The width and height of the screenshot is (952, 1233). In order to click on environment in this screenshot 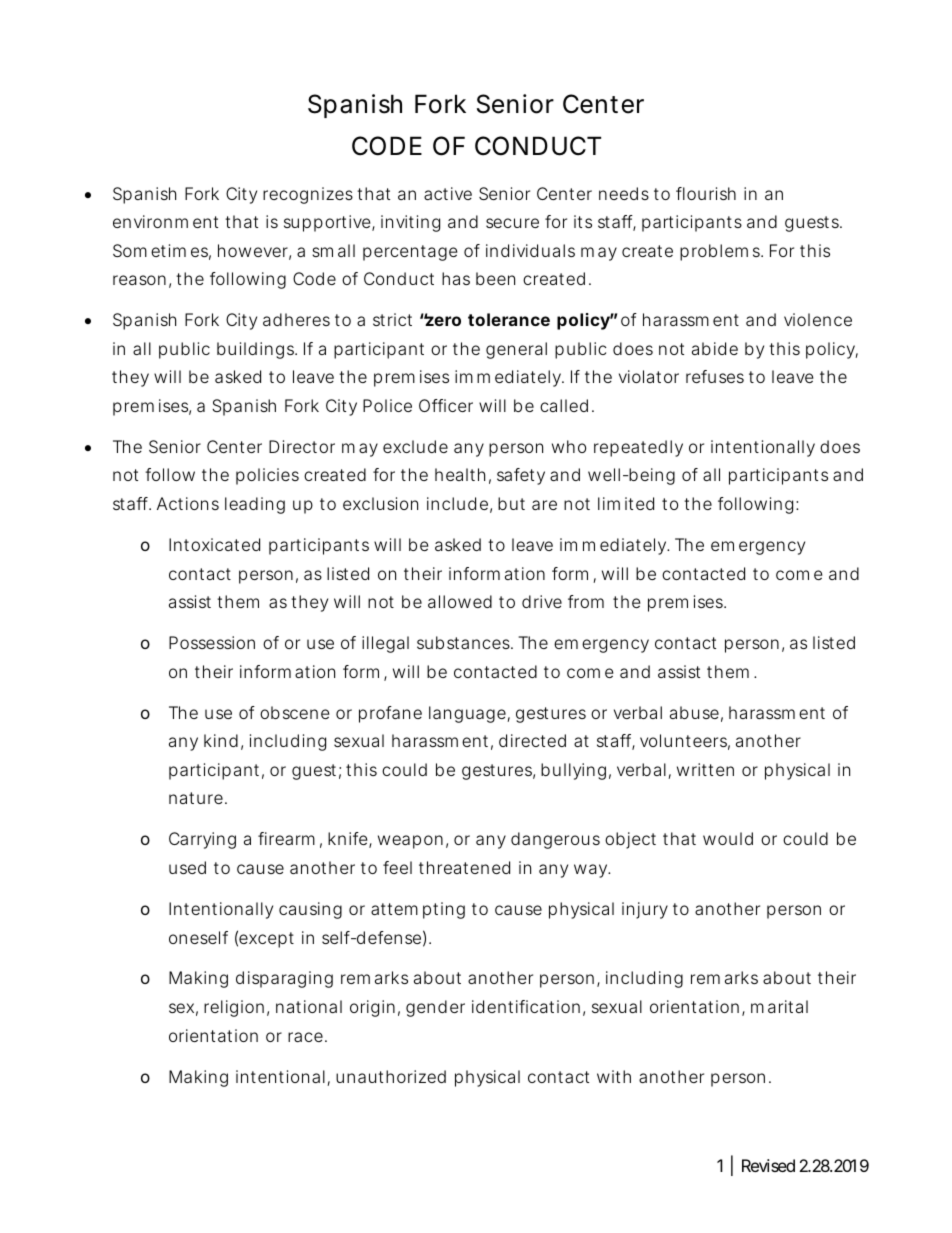, I will do `click(165, 221)`.
